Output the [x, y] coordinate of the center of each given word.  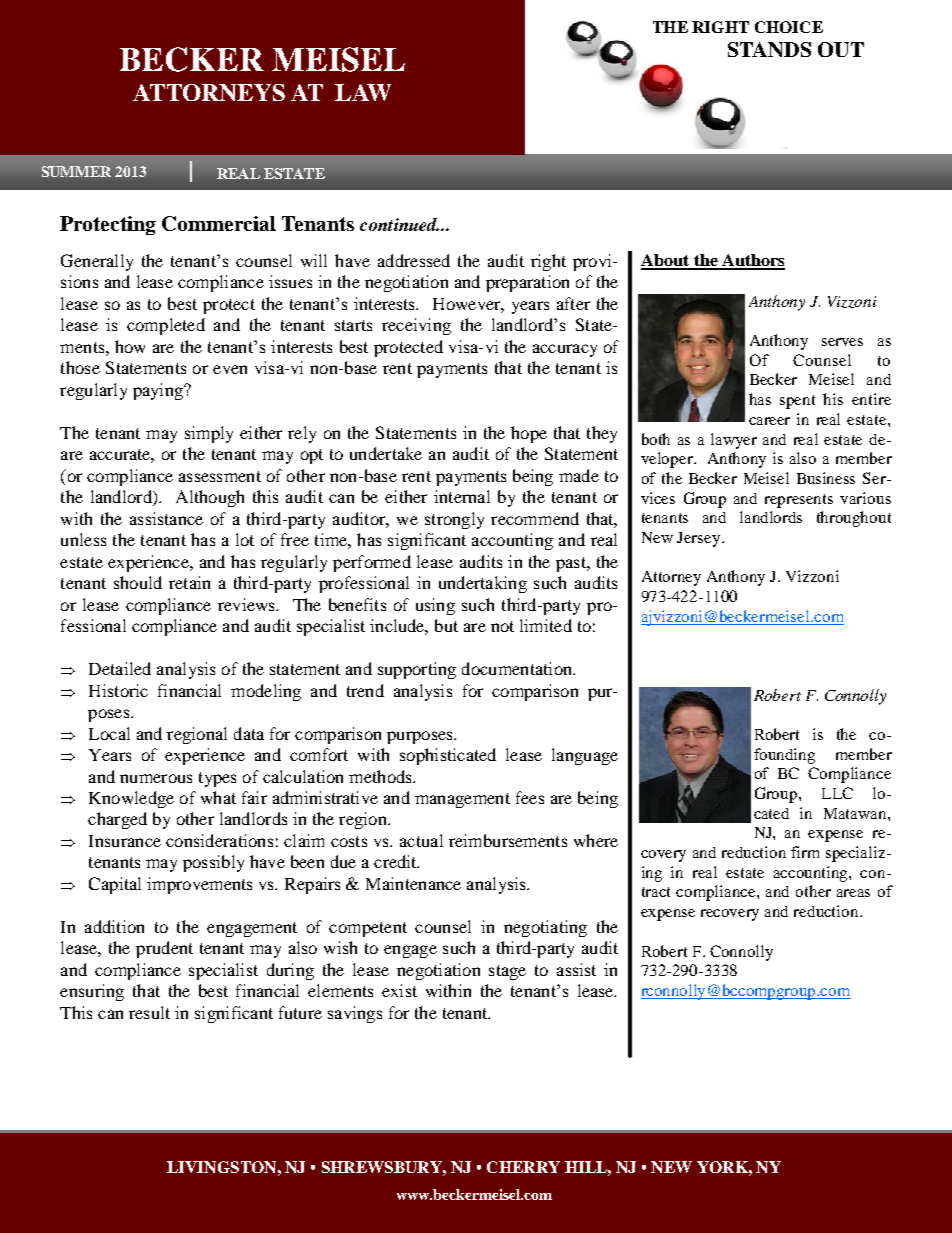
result [149, 1012]
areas [853, 893]
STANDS [769, 49]
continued [399, 224]
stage [507, 972]
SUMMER [76, 171]
